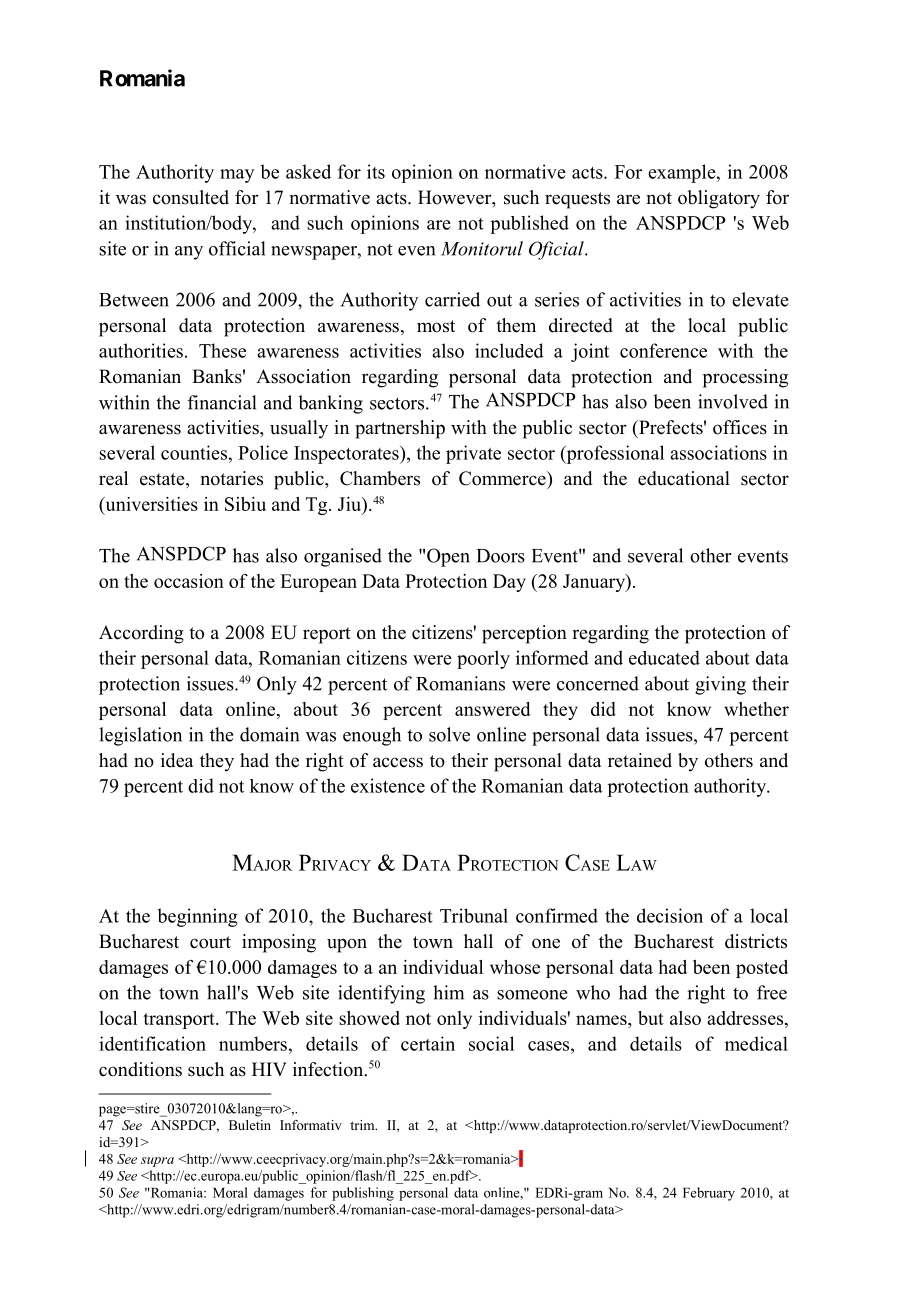  I want to click on publishing, so click(363, 1194).
